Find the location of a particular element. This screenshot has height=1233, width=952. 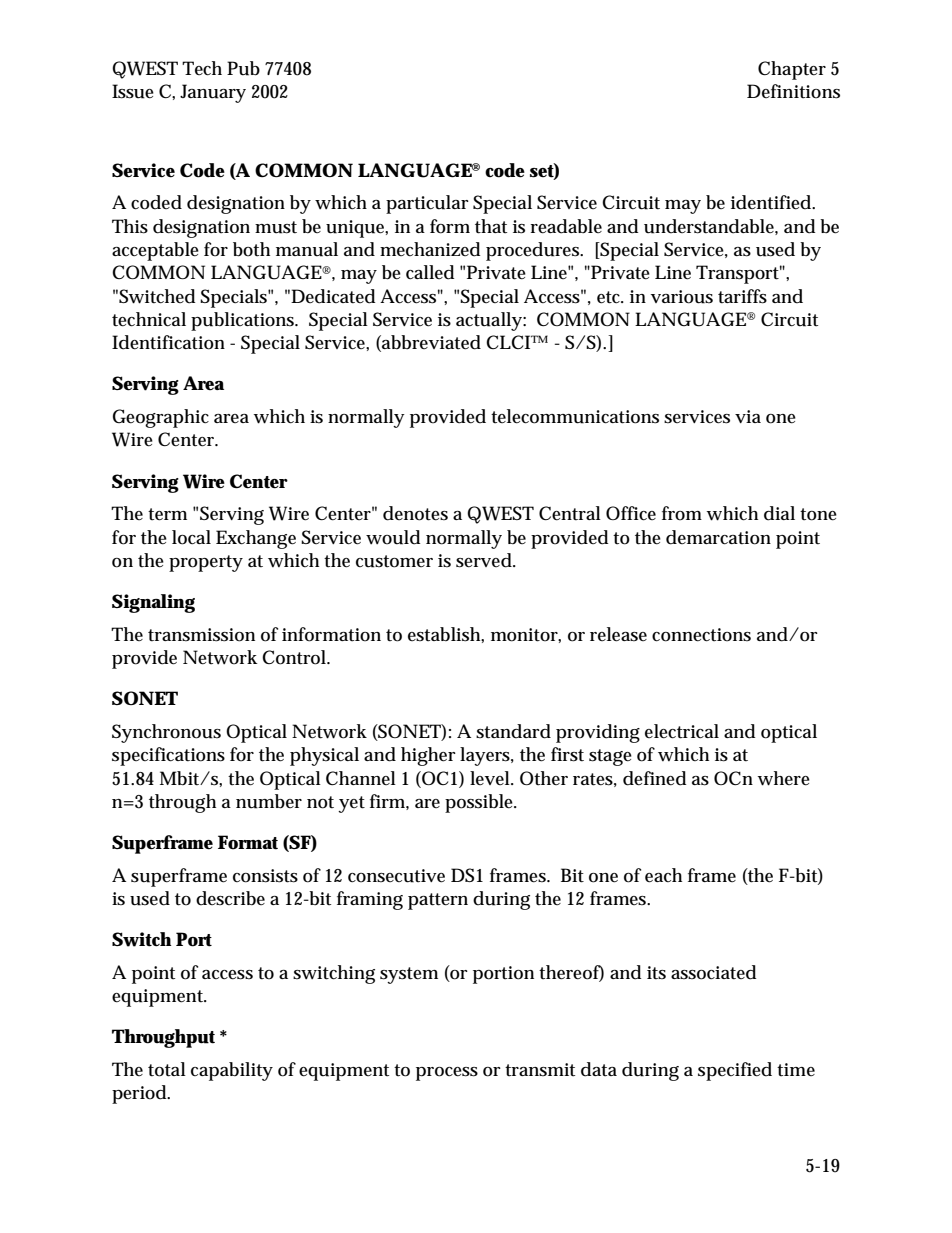

where is located at coordinates (784, 778).
